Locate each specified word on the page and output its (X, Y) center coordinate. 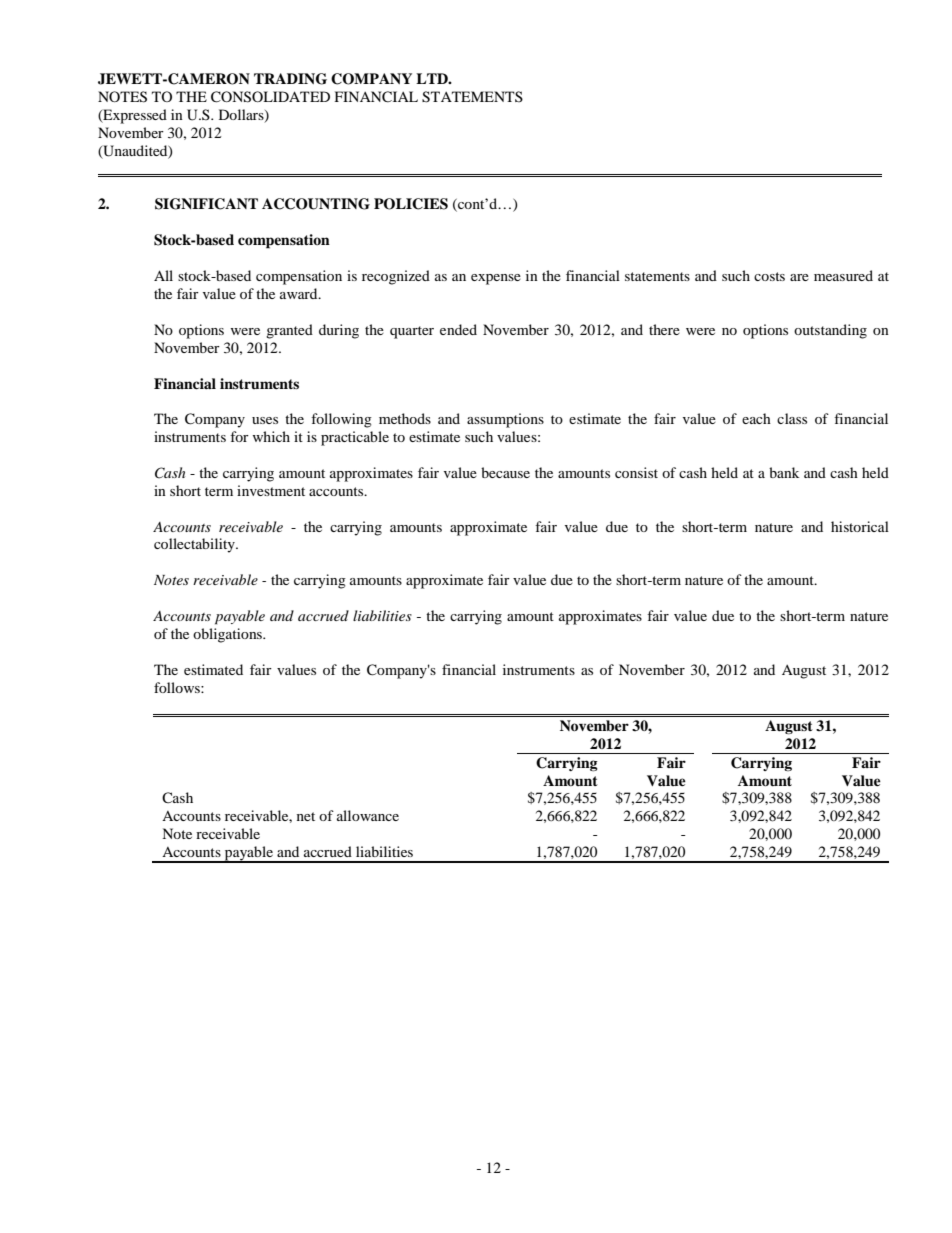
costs (769, 276)
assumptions (505, 420)
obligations (229, 635)
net (306, 816)
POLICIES (411, 204)
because (505, 472)
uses (265, 420)
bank (784, 472)
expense (496, 279)
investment (271, 490)
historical (860, 526)
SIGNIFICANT (206, 204)
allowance (368, 815)
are (799, 277)
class (792, 418)
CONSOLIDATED (270, 97)
